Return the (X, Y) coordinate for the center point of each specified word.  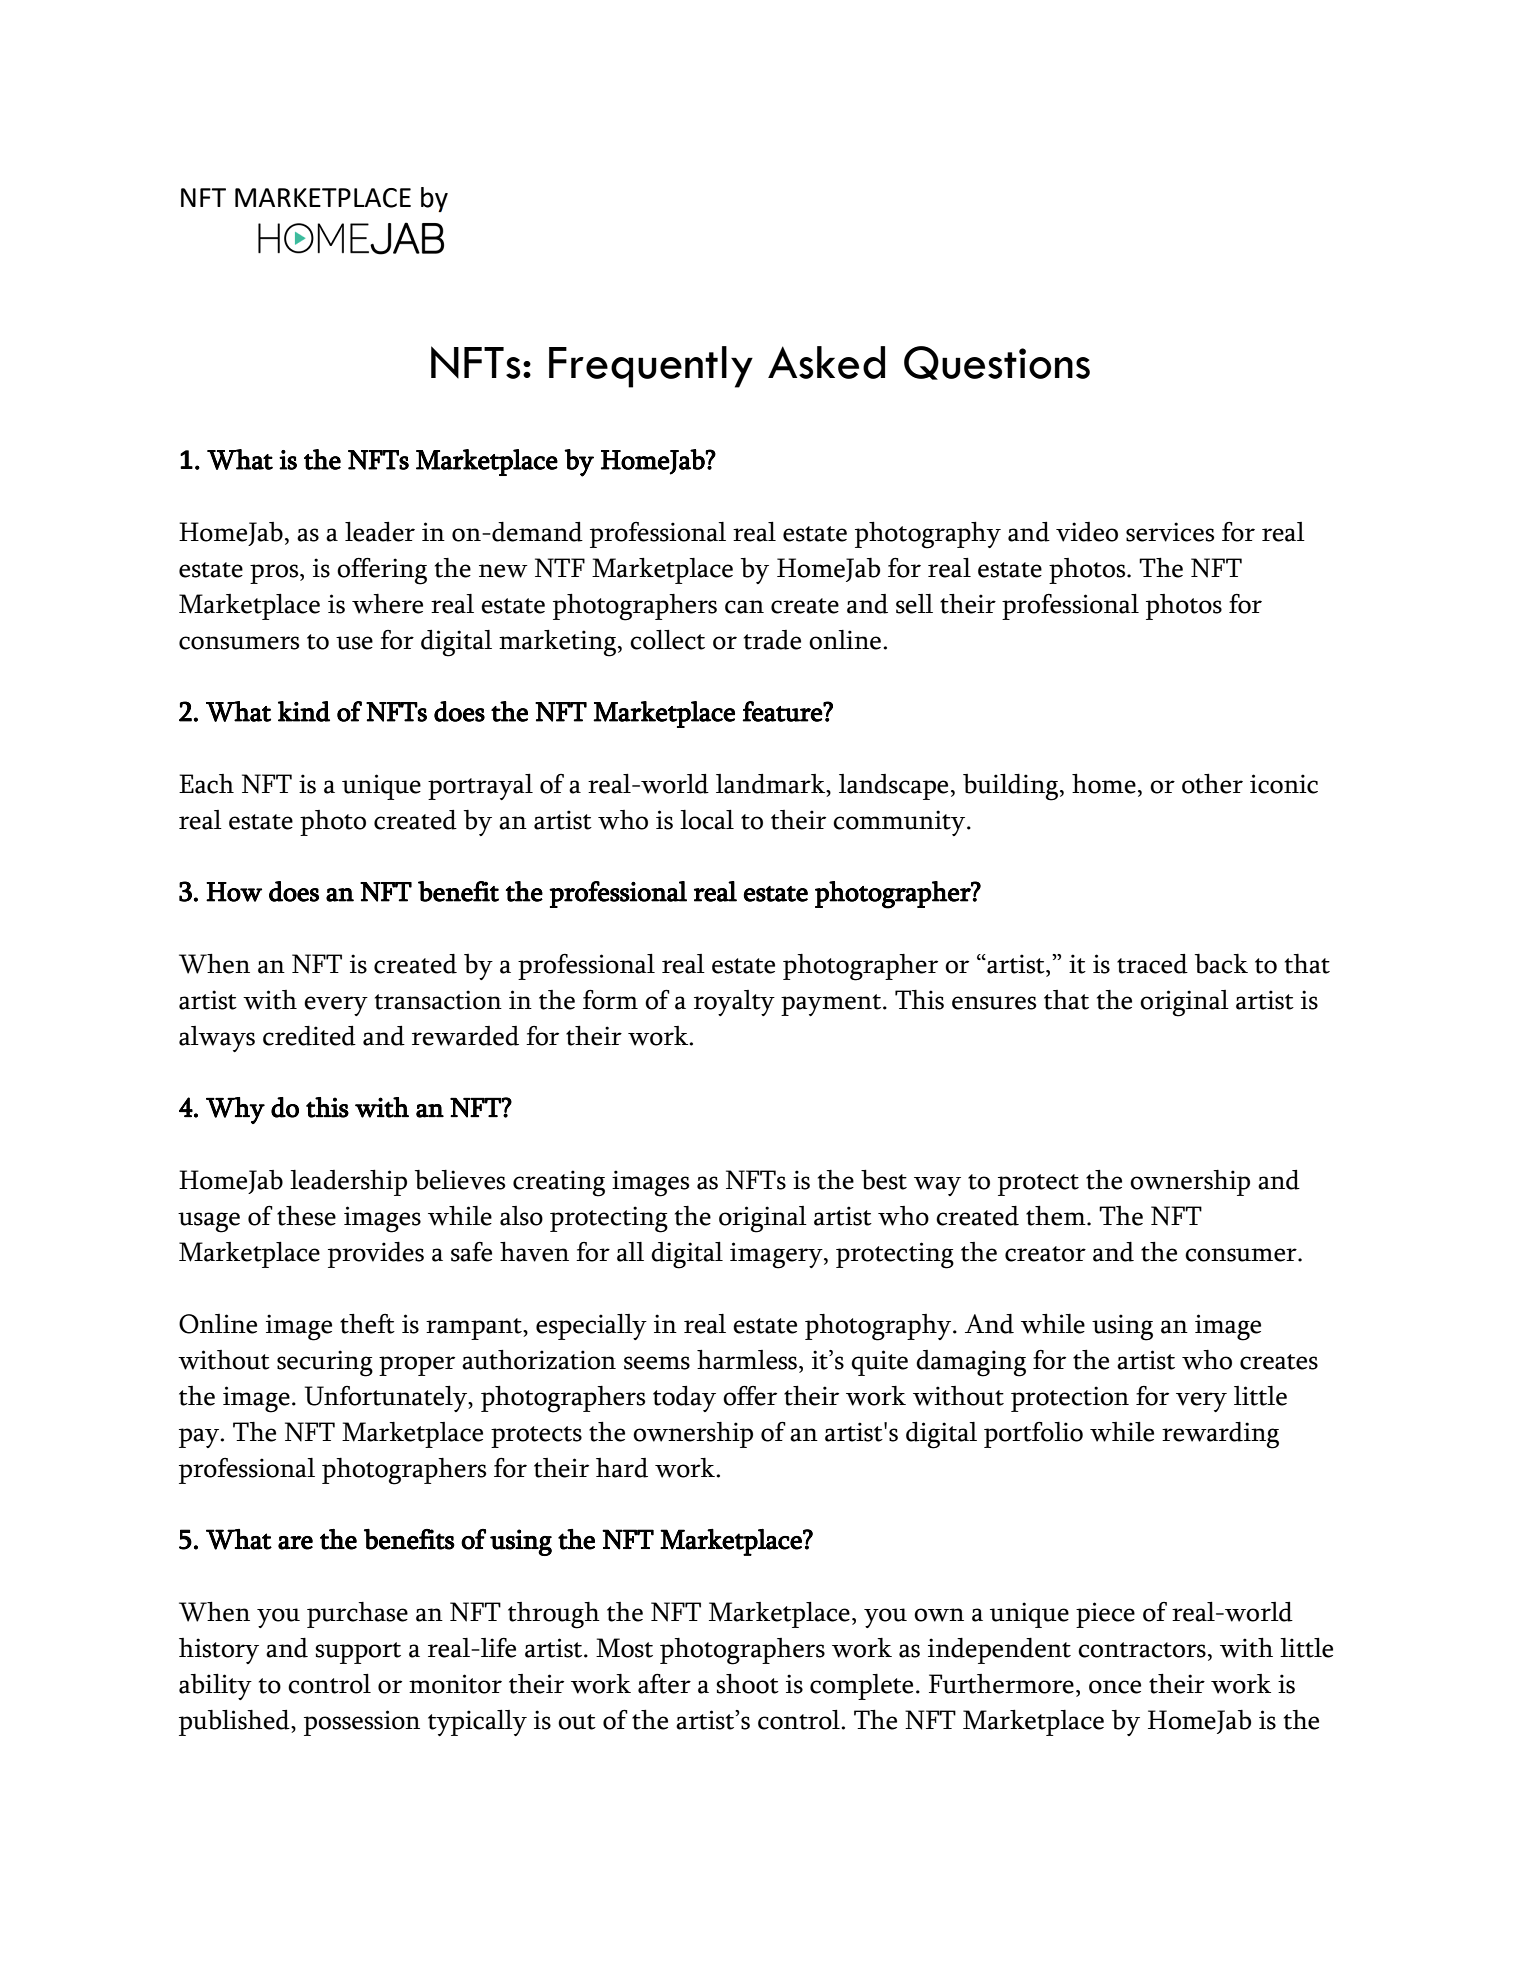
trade (772, 640)
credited (309, 1036)
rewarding (1220, 1435)
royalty (734, 1003)
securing (325, 1363)
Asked (826, 362)
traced (1152, 964)
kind (304, 711)
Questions (997, 363)
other (1212, 784)
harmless (748, 1360)
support (358, 1653)
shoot (747, 1684)
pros (275, 574)
